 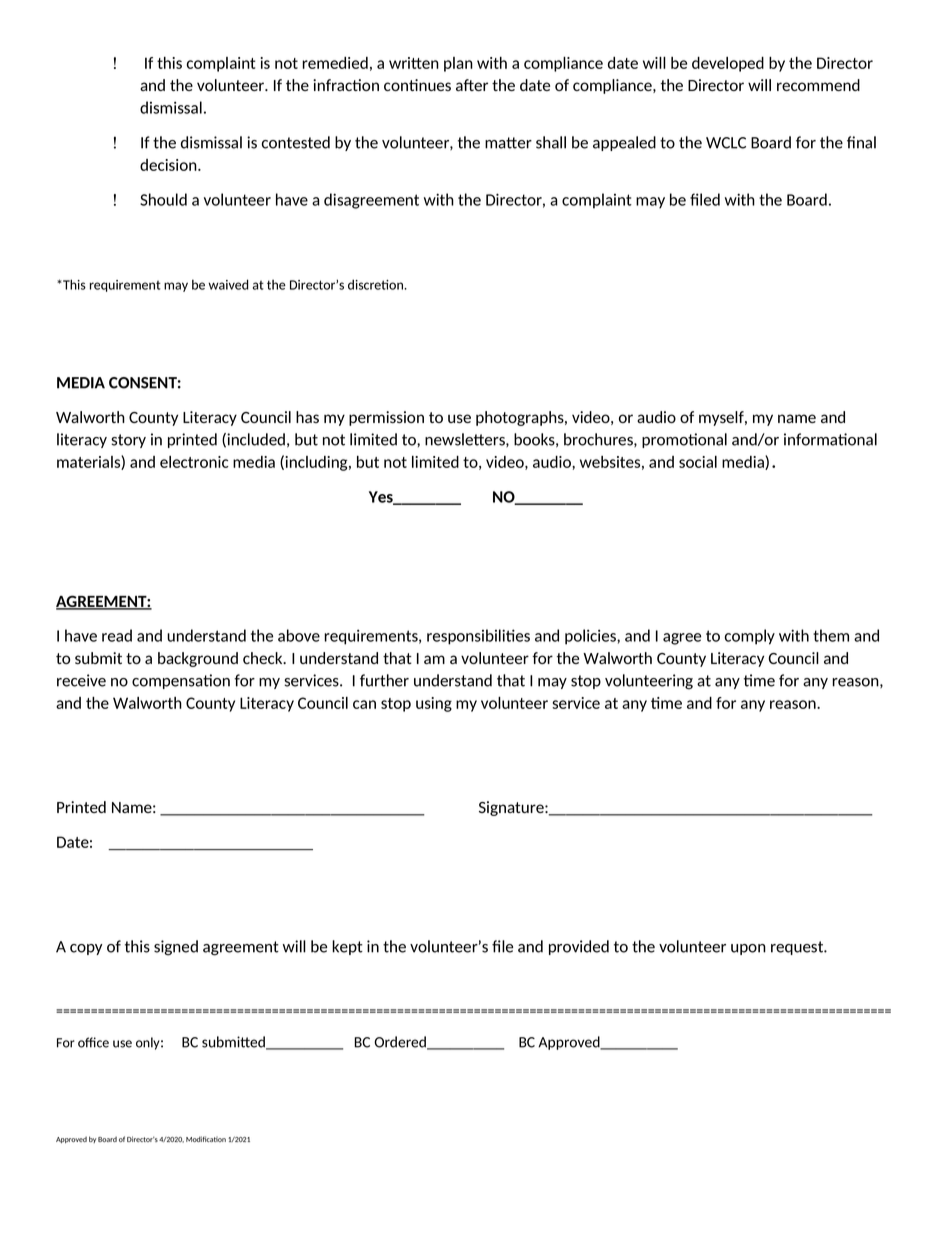 What do you see at coordinates (705, 199) in the screenshot?
I see `fled` at bounding box center [705, 199].
